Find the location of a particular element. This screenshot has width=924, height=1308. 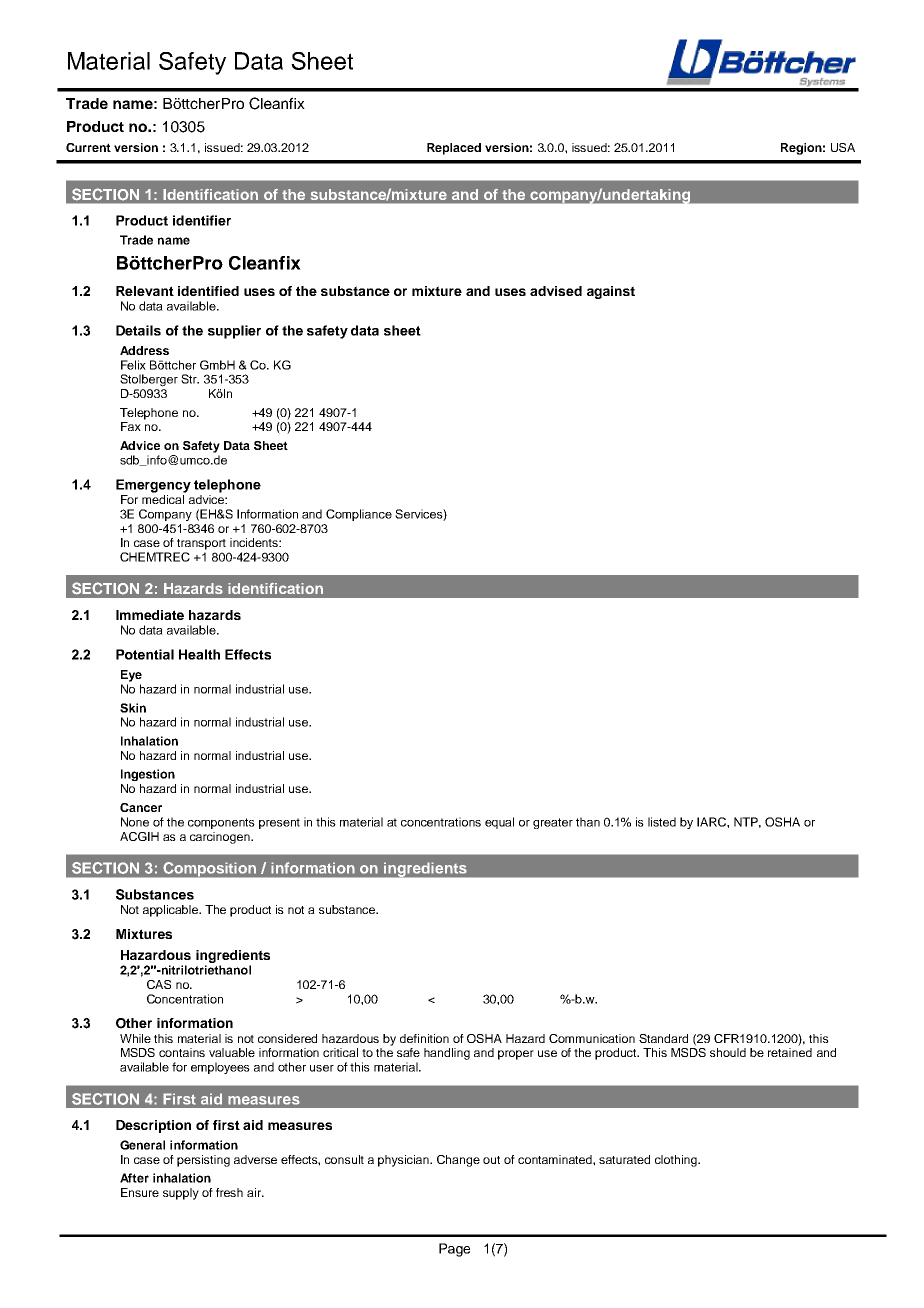

USA is located at coordinates (843, 147).
